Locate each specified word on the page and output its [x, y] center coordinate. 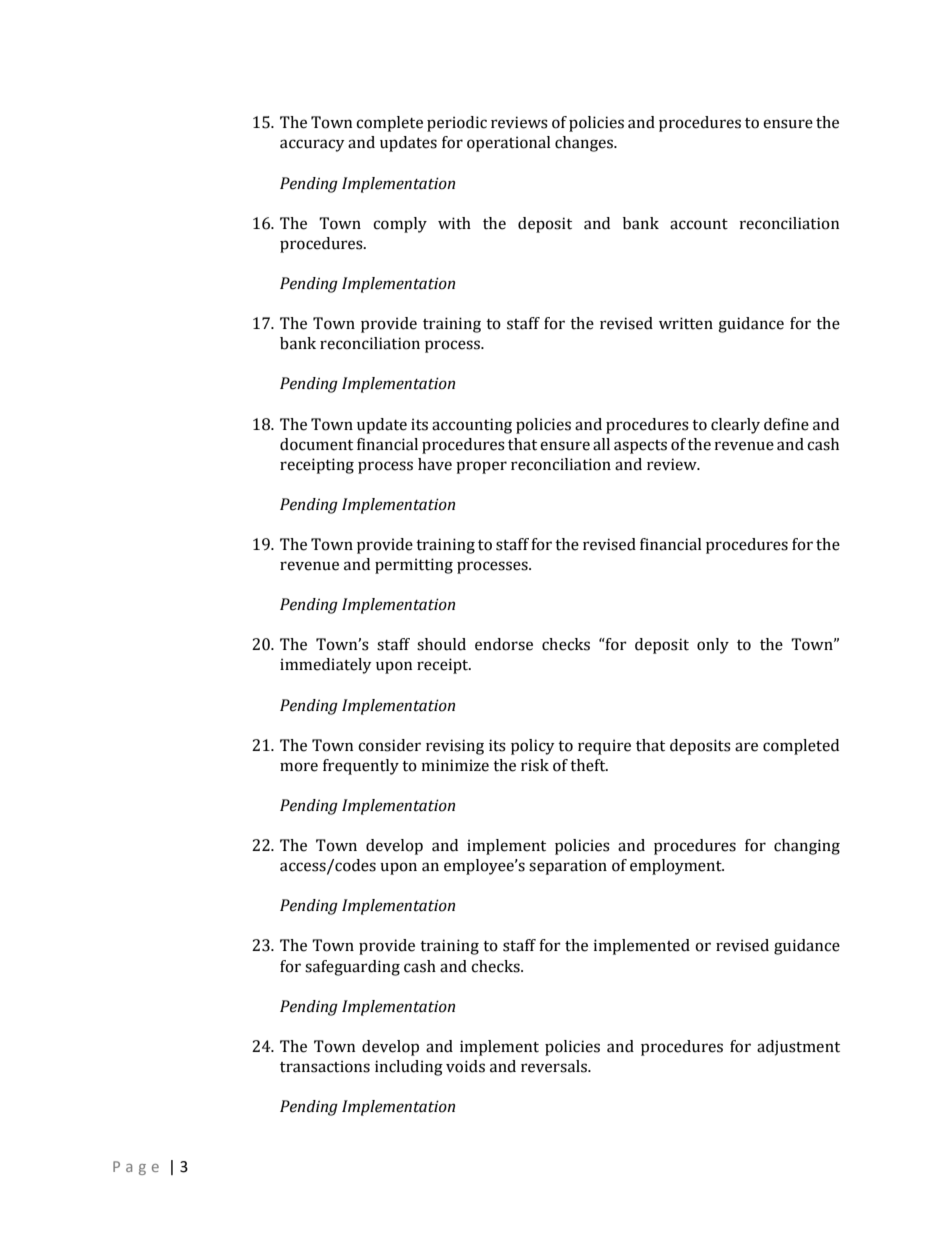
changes [585, 144]
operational [508, 144]
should [441, 644]
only [713, 646]
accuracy [312, 145]
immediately [326, 666]
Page [136, 1168]
